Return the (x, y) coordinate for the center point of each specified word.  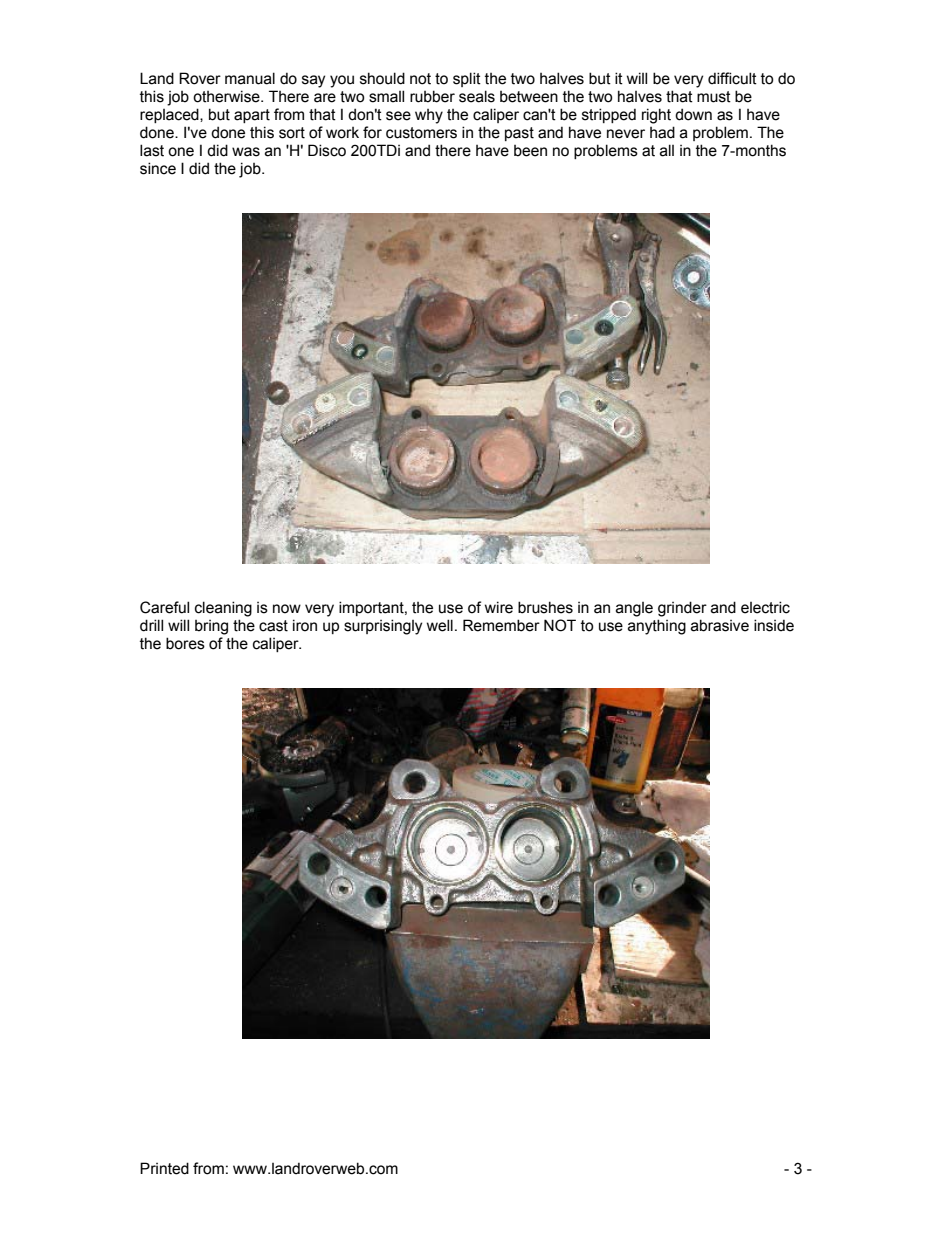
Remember (501, 625)
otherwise (227, 96)
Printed (164, 1168)
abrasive (720, 625)
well (440, 625)
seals (477, 96)
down (693, 114)
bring (211, 627)
